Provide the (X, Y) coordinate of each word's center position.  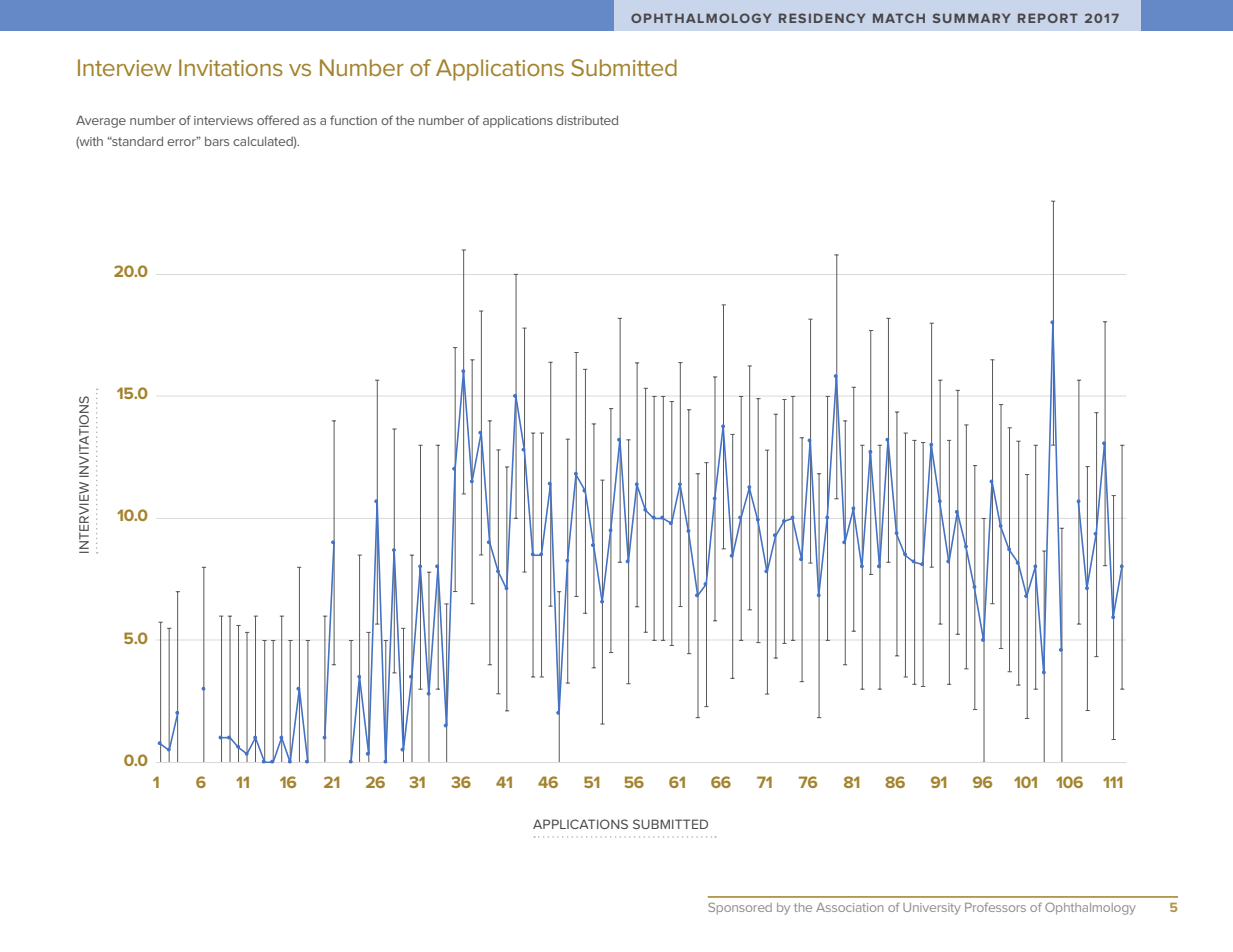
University (932, 909)
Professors (995, 907)
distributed (587, 120)
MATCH (899, 18)
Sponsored (740, 908)
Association (849, 907)
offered (278, 120)
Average (101, 121)
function (353, 120)
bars (217, 141)
